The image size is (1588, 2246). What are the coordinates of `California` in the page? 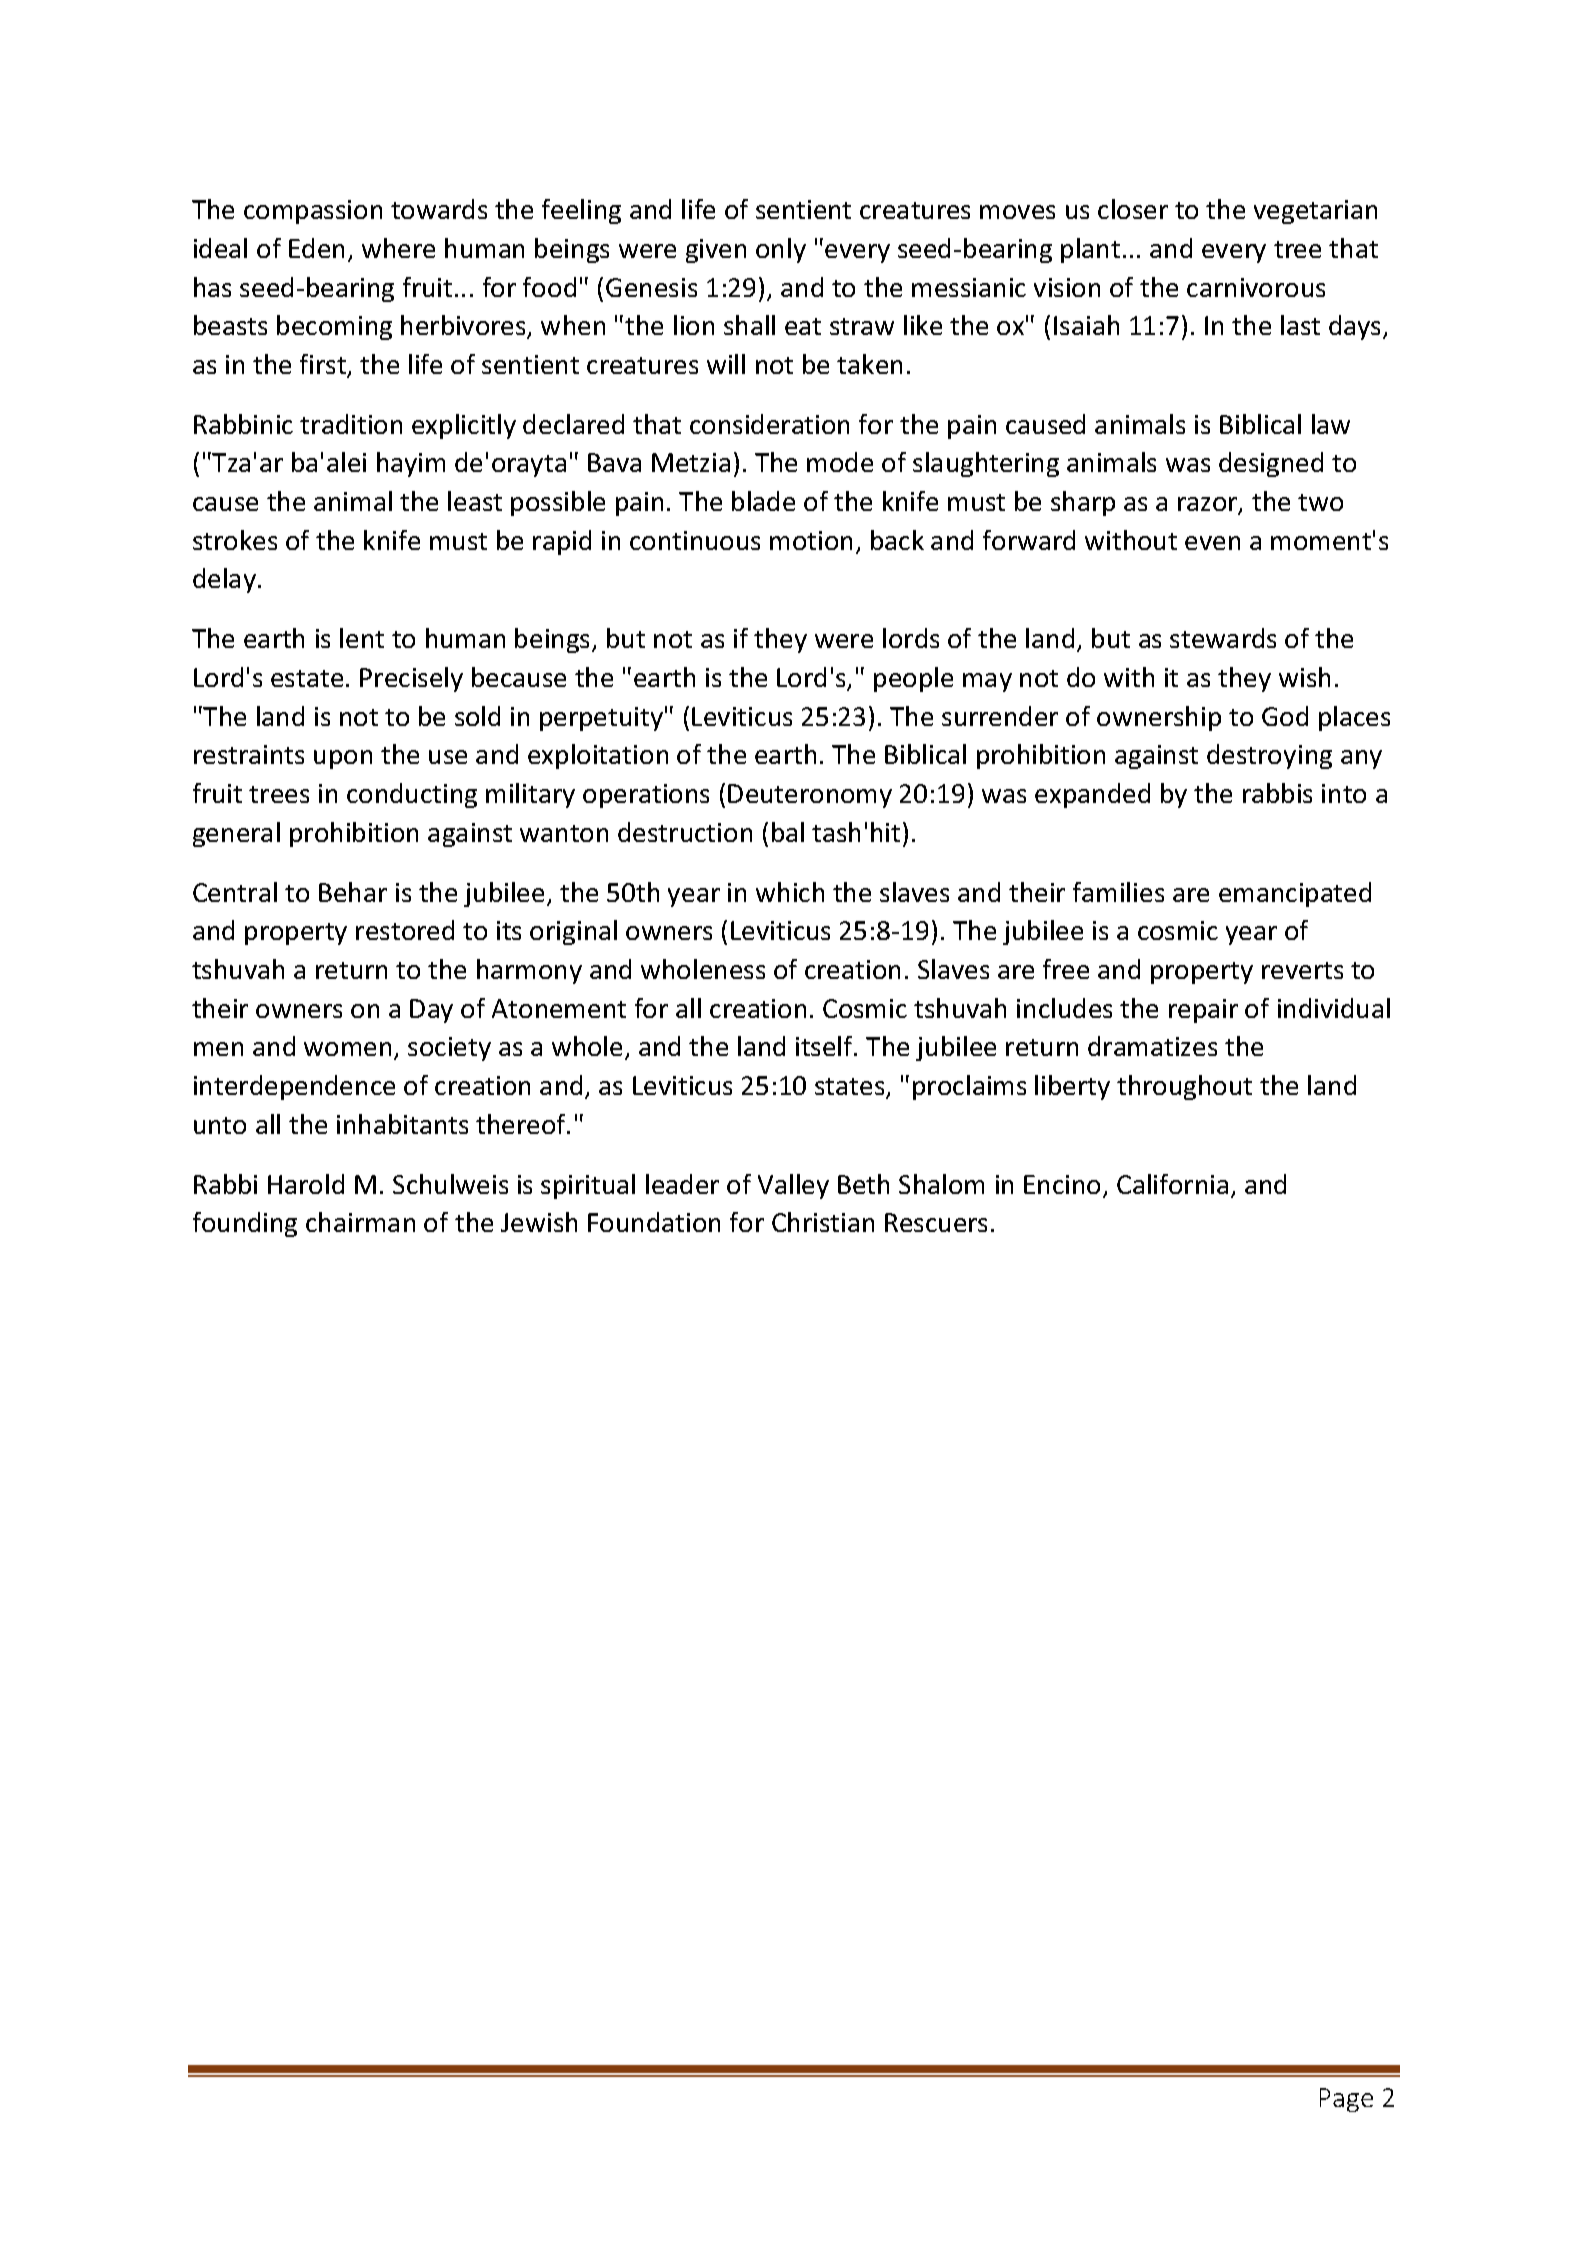 It's located at (1172, 1184).
